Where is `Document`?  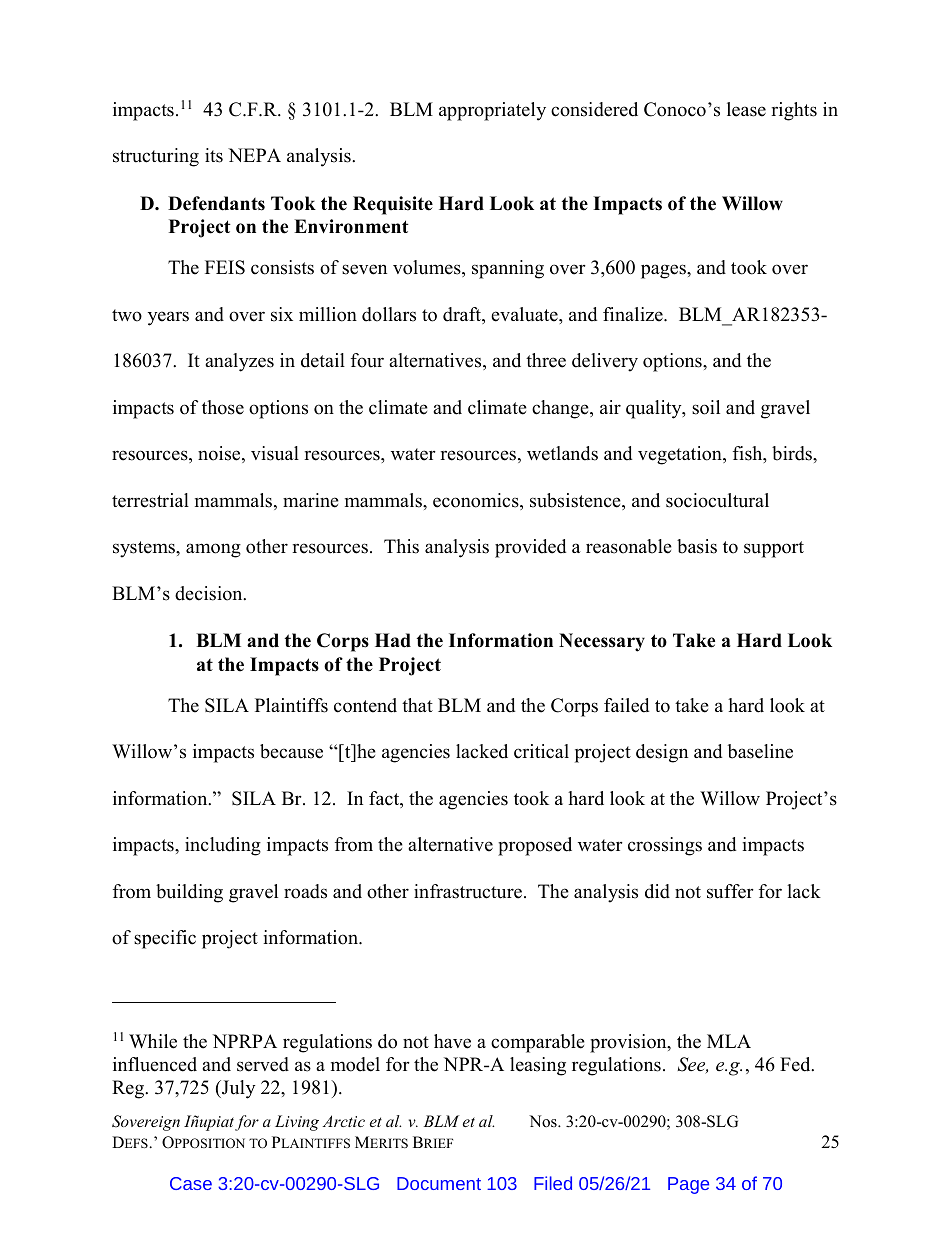 Document is located at coordinates (439, 1183).
